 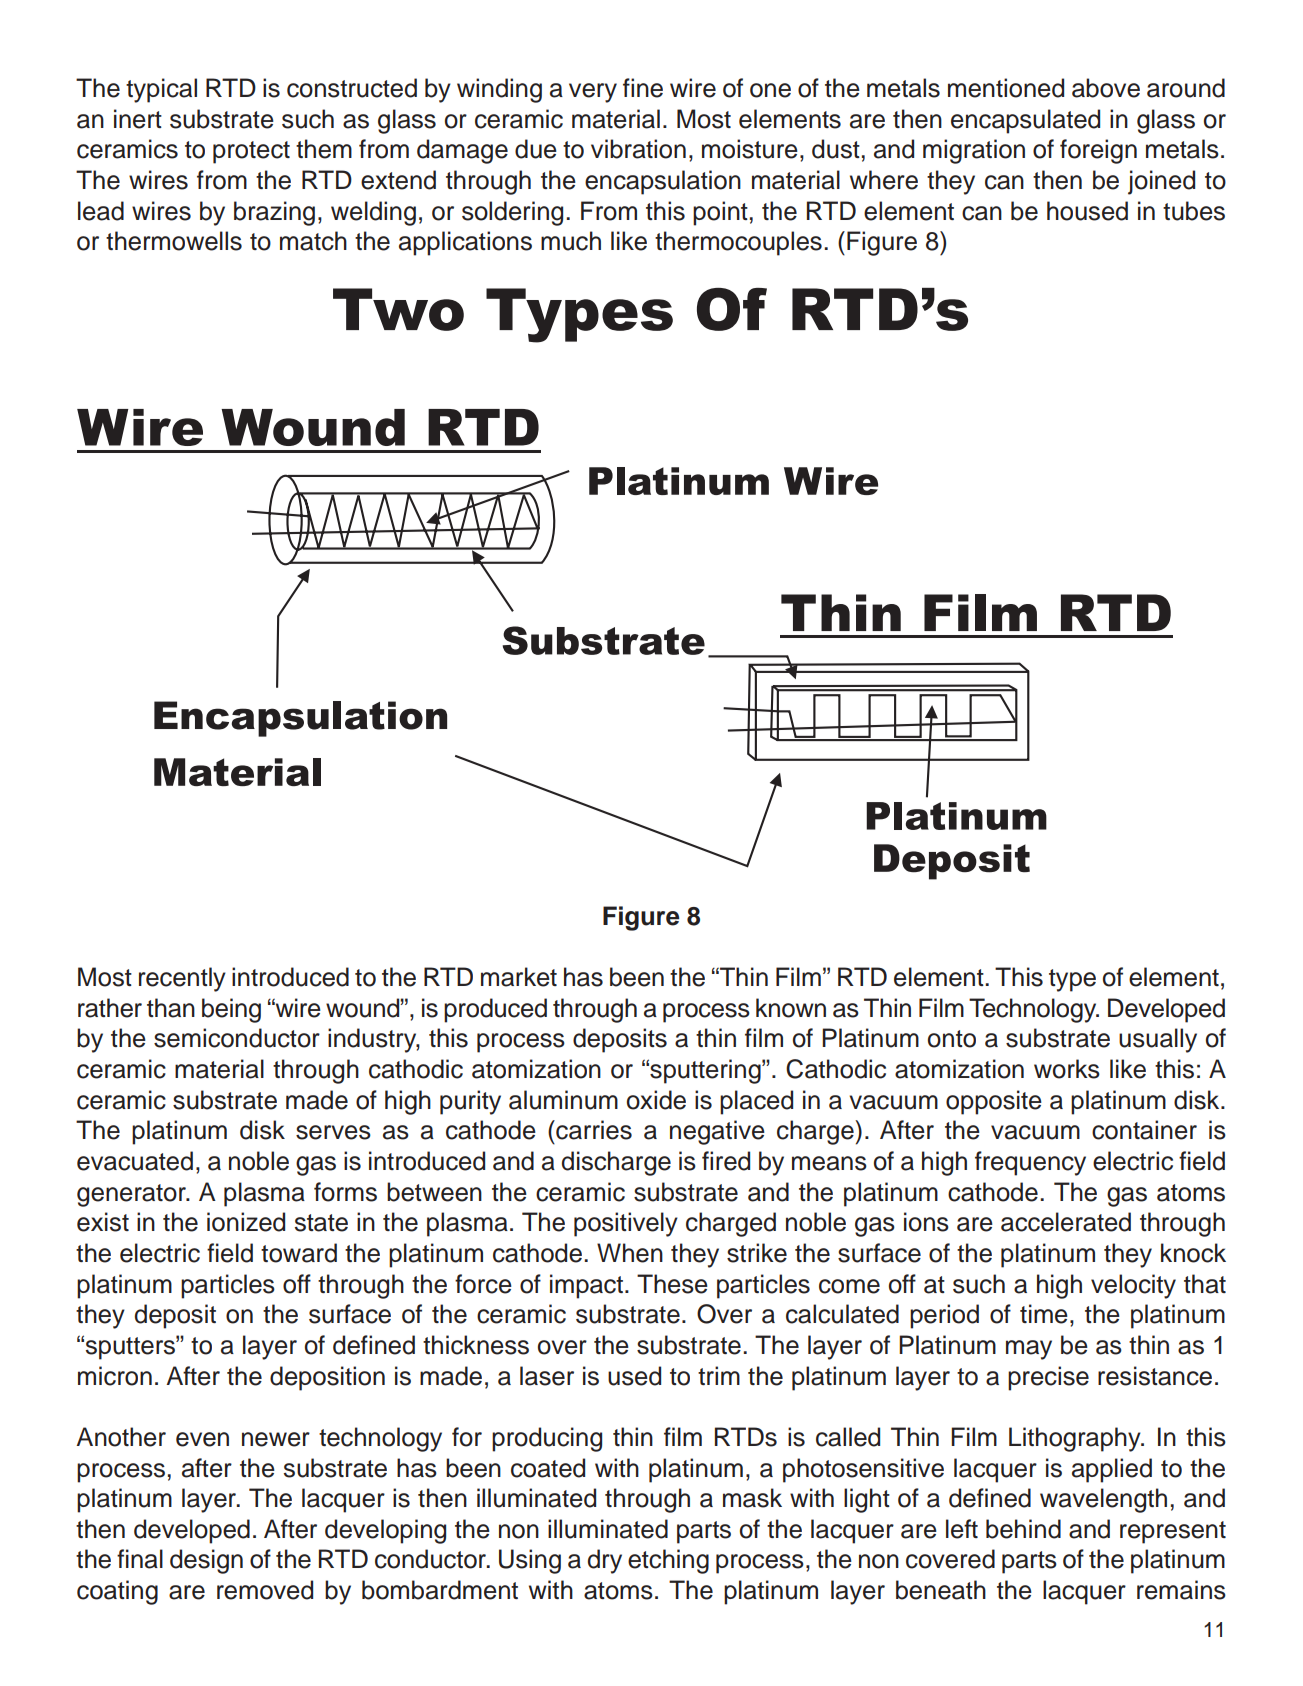 What do you see at coordinates (246, 1222) in the page?
I see `ionized` at bounding box center [246, 1222].
